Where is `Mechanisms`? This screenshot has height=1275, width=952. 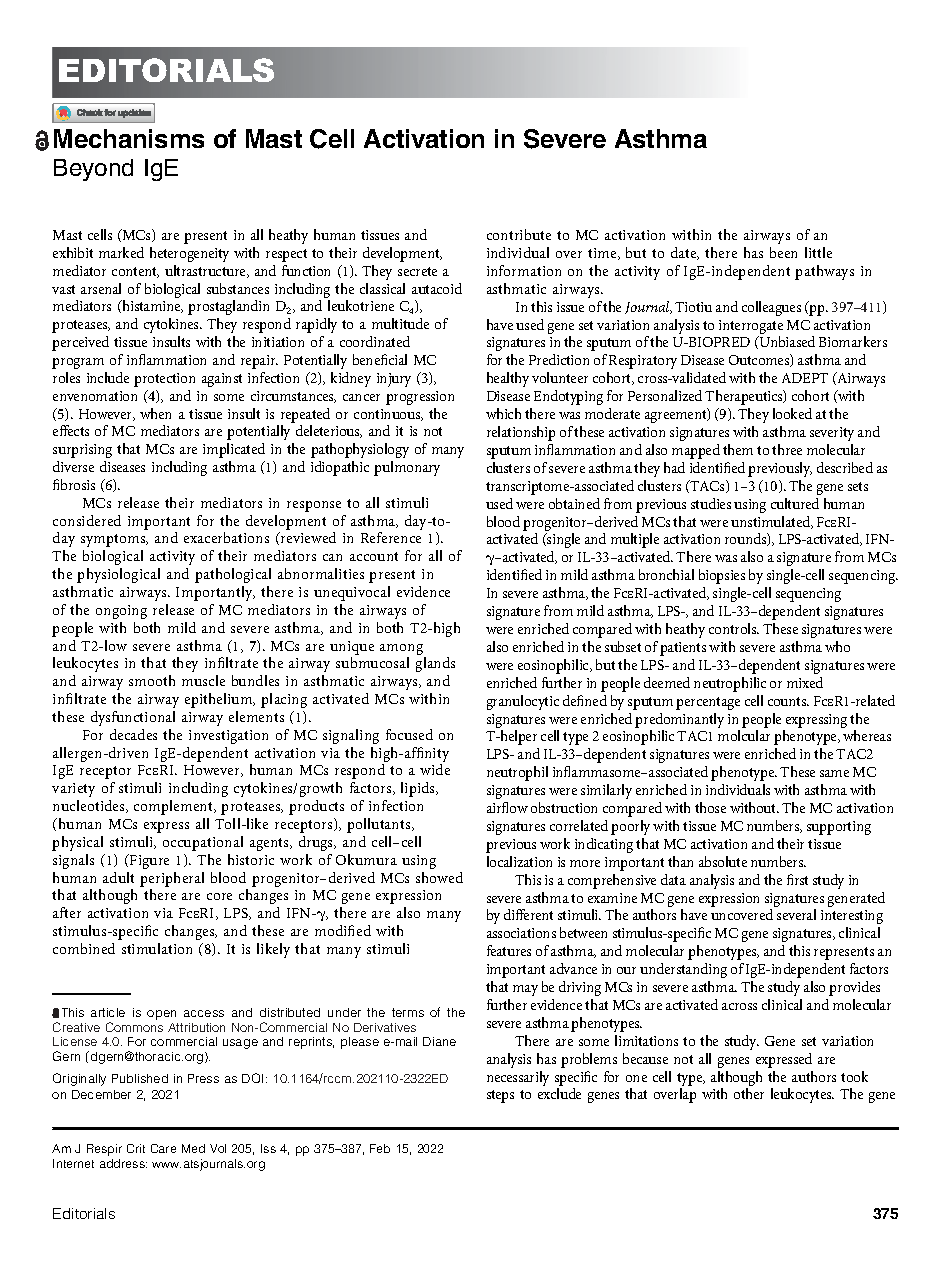
Mechanisms is located at coordinates (129, 138).
